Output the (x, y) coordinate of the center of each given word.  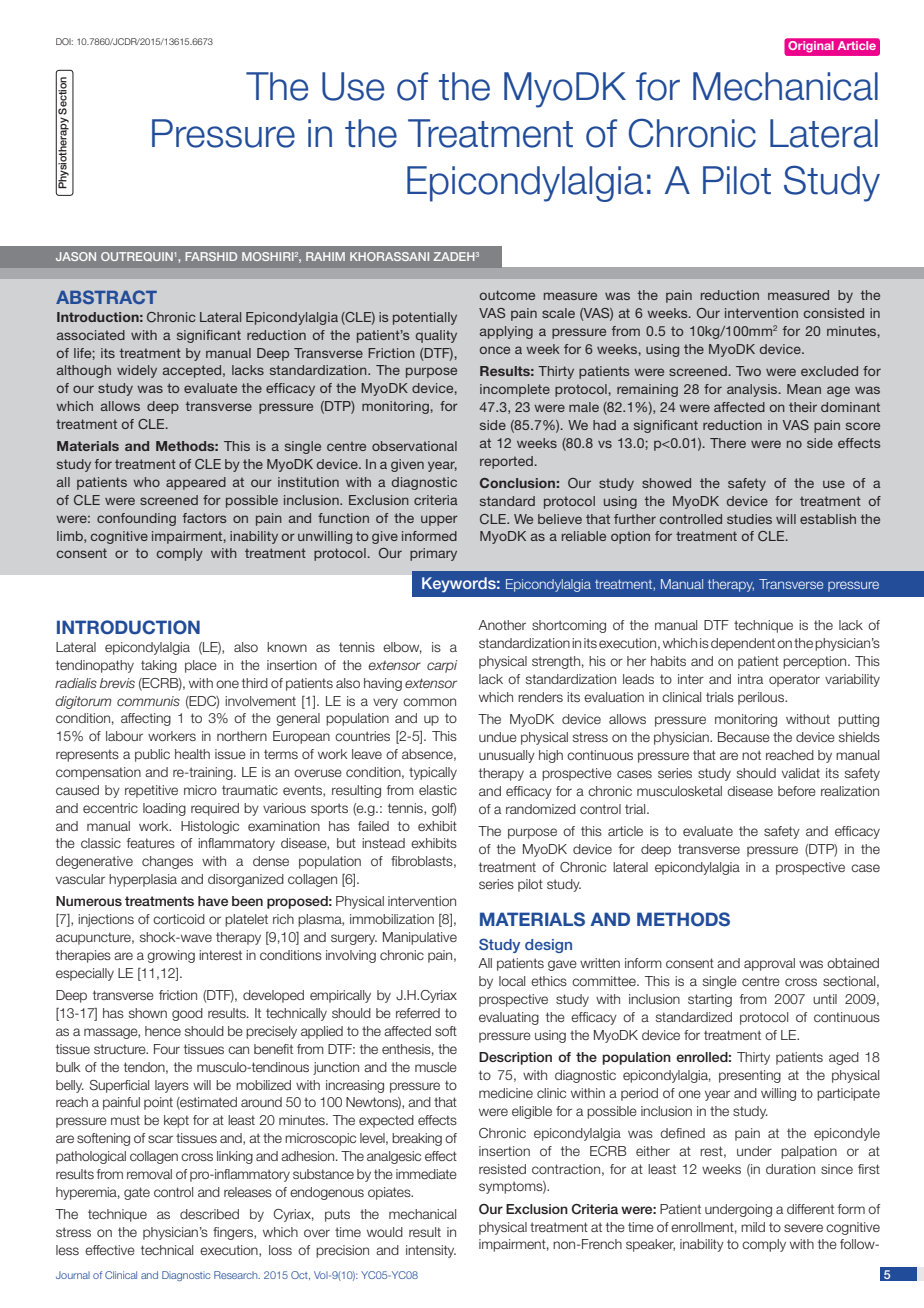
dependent (743, 644)
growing (171, 956)
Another (502, 625)
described (209, 1214)
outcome (507, 295)
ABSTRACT (106, 297)
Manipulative (420, 938)
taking (159, 666)
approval (769, 964)
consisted (834, 313)
